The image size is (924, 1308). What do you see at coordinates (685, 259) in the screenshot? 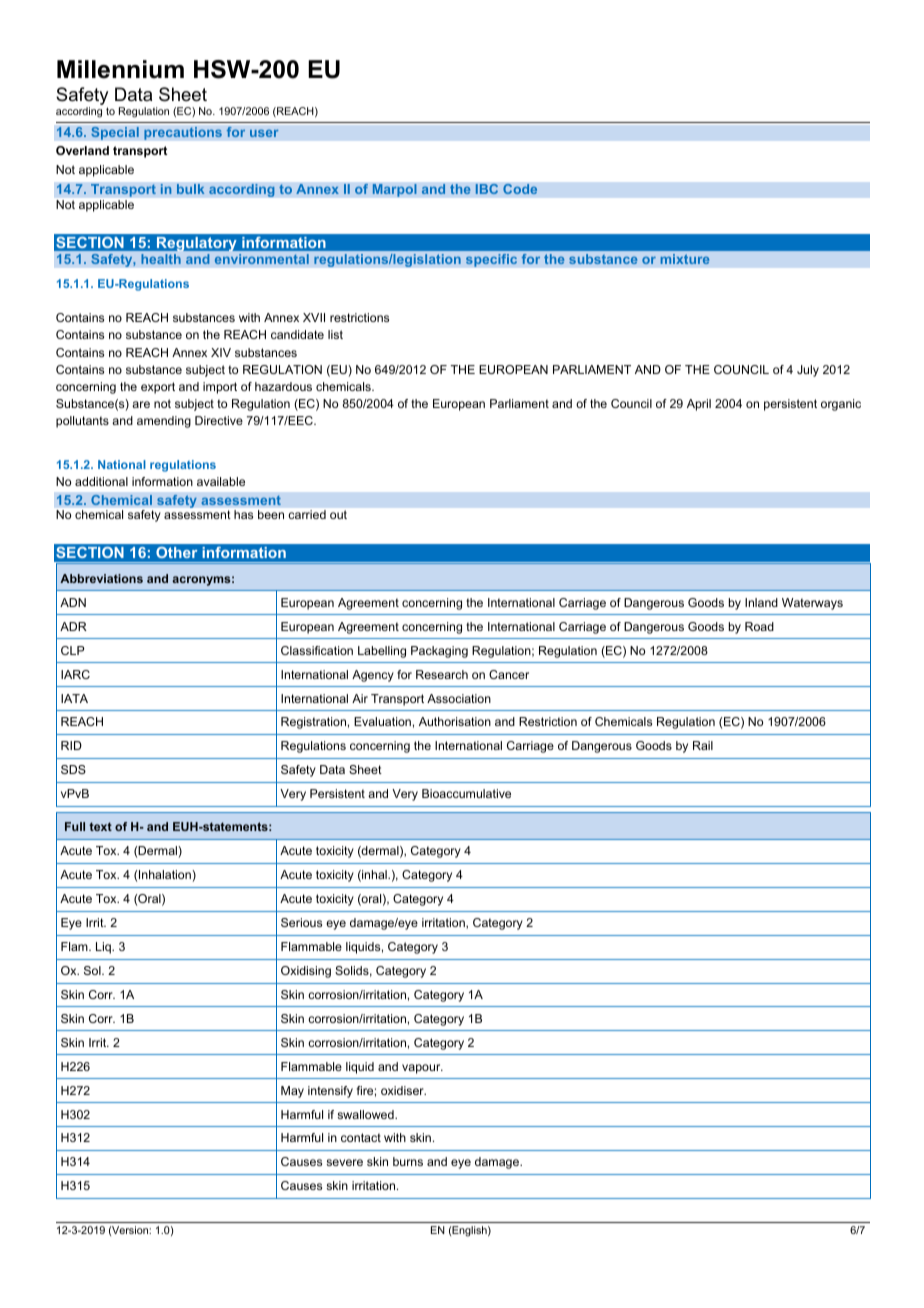
I see `mixture` at bounding box center [685, 259].
